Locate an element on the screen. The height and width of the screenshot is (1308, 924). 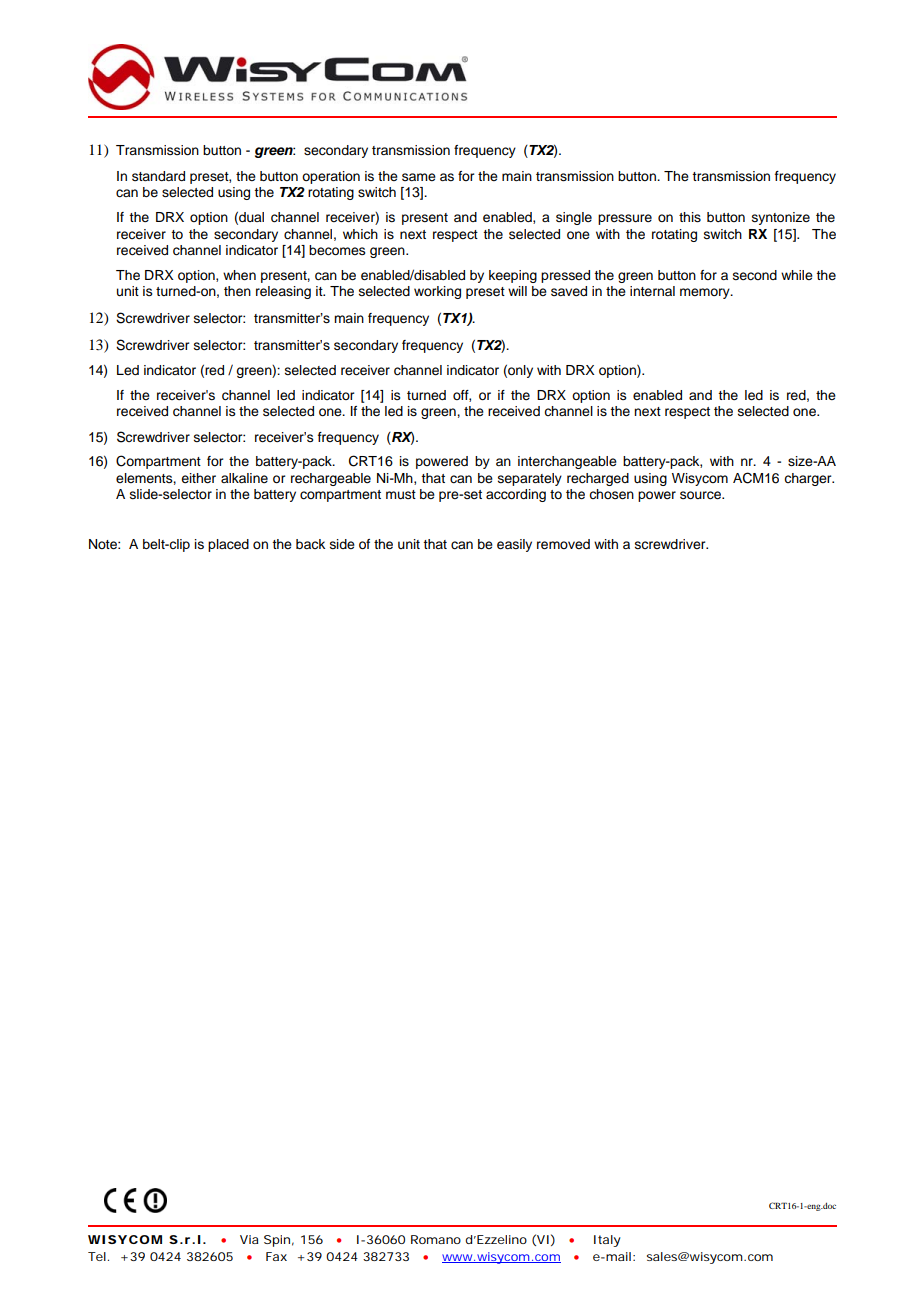
Via is located at coordinates (249, 1239).
